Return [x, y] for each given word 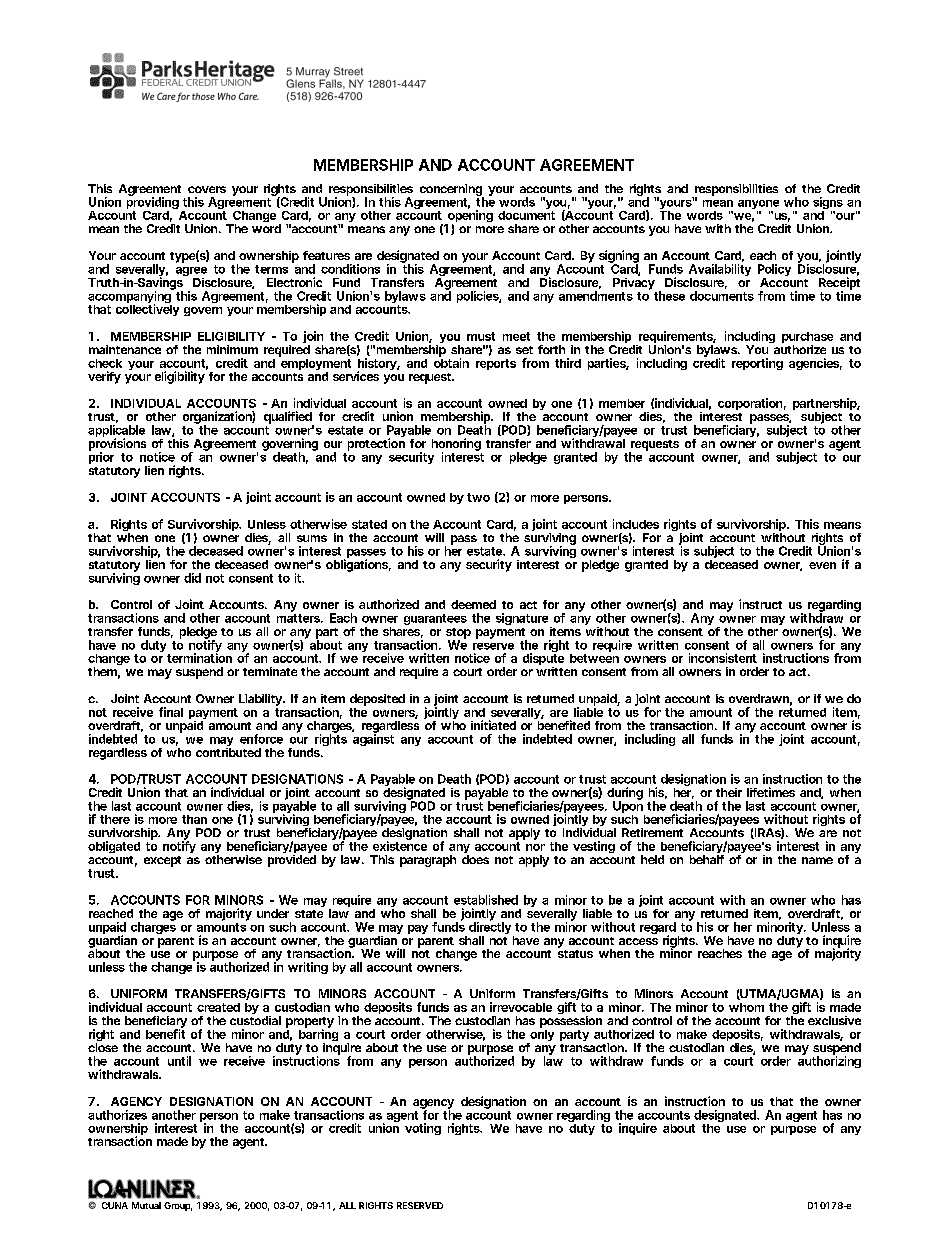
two [478, 497]
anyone [758, 206]
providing [153, 203]
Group [178, 1206]
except [162, 861]
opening [469, 216]
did [192, 578]
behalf [707, 859]
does [475, 859]
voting [423, 1129]
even [822, 565]
